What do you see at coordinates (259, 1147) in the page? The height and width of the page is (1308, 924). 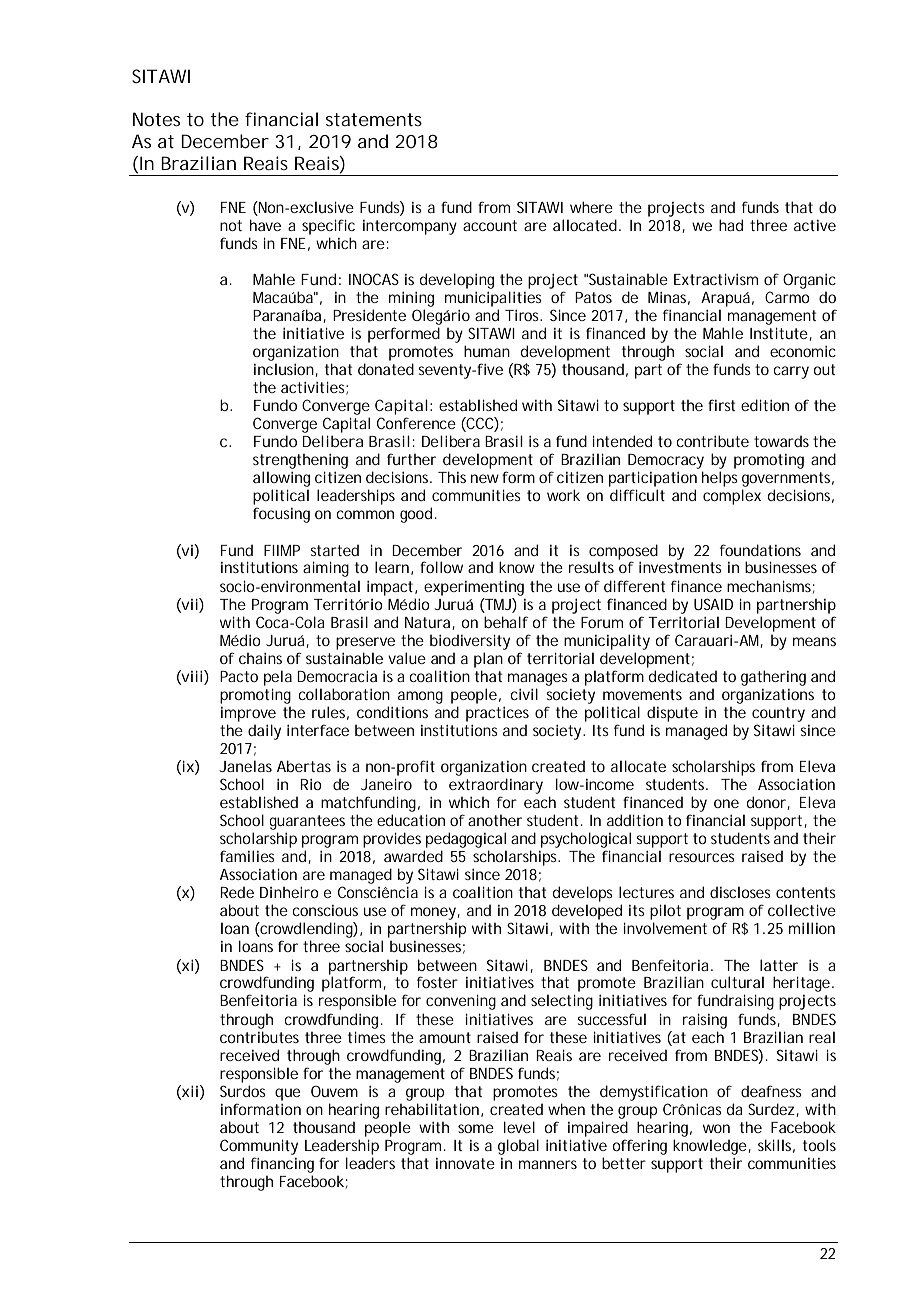 I see `Community` at bounding box center [259, 1147].
